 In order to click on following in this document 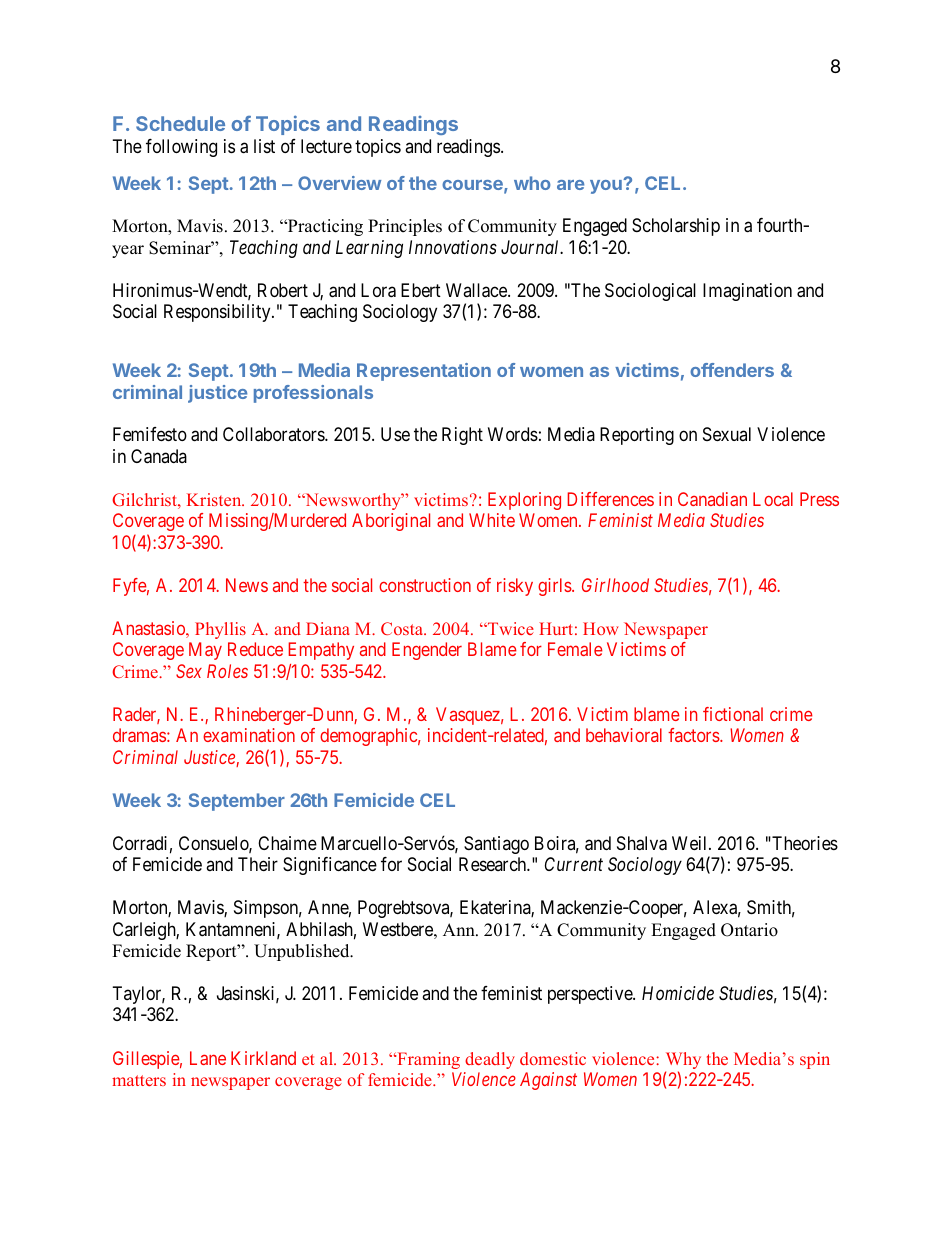, I will do `click(181, 148)`.
